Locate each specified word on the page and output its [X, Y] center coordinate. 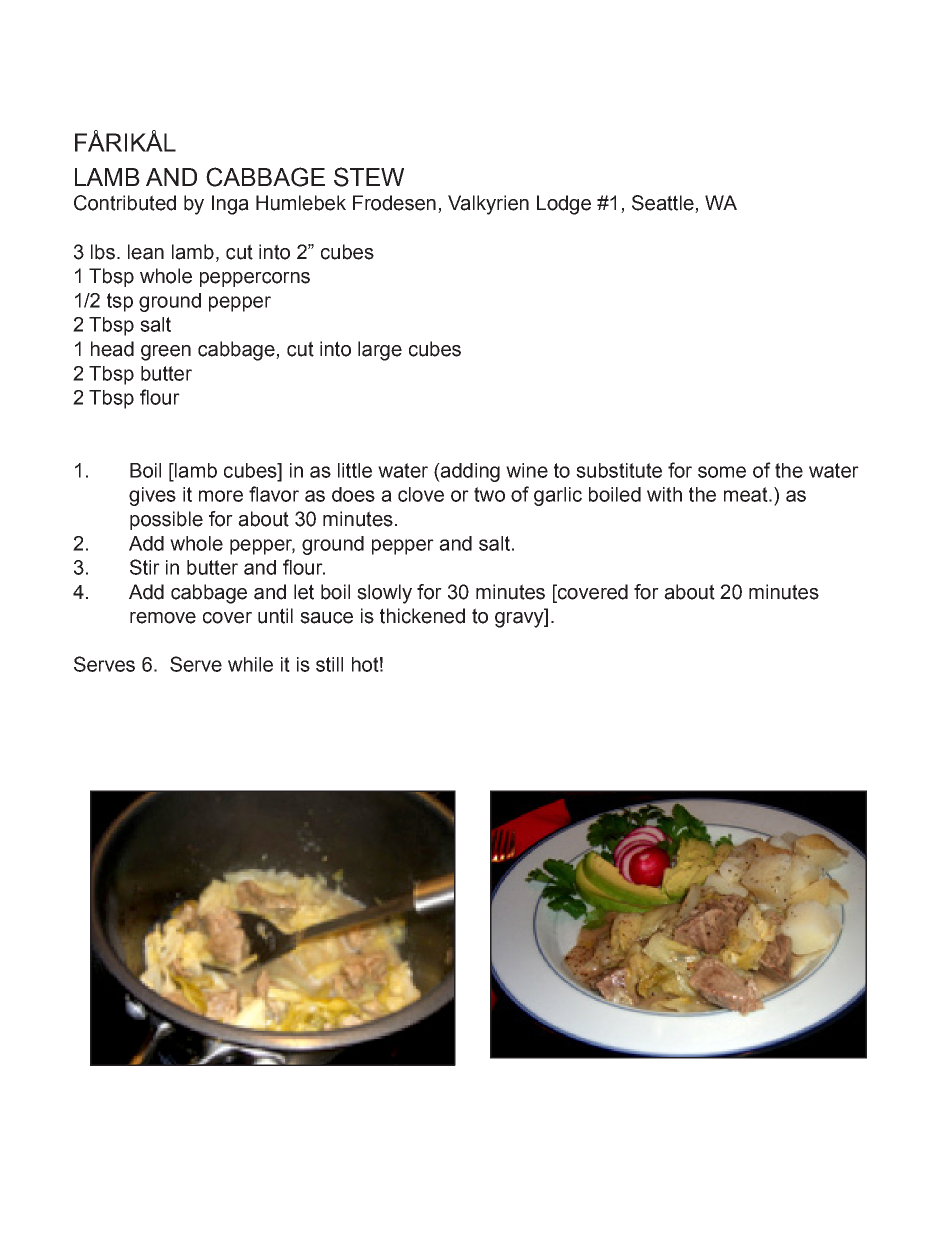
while [250, 664]
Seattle [664, 204]
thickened [422, 616]
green [166, 353]
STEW [369, 177]
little [355, 470]
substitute [619, 470]
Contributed [125, 203]
